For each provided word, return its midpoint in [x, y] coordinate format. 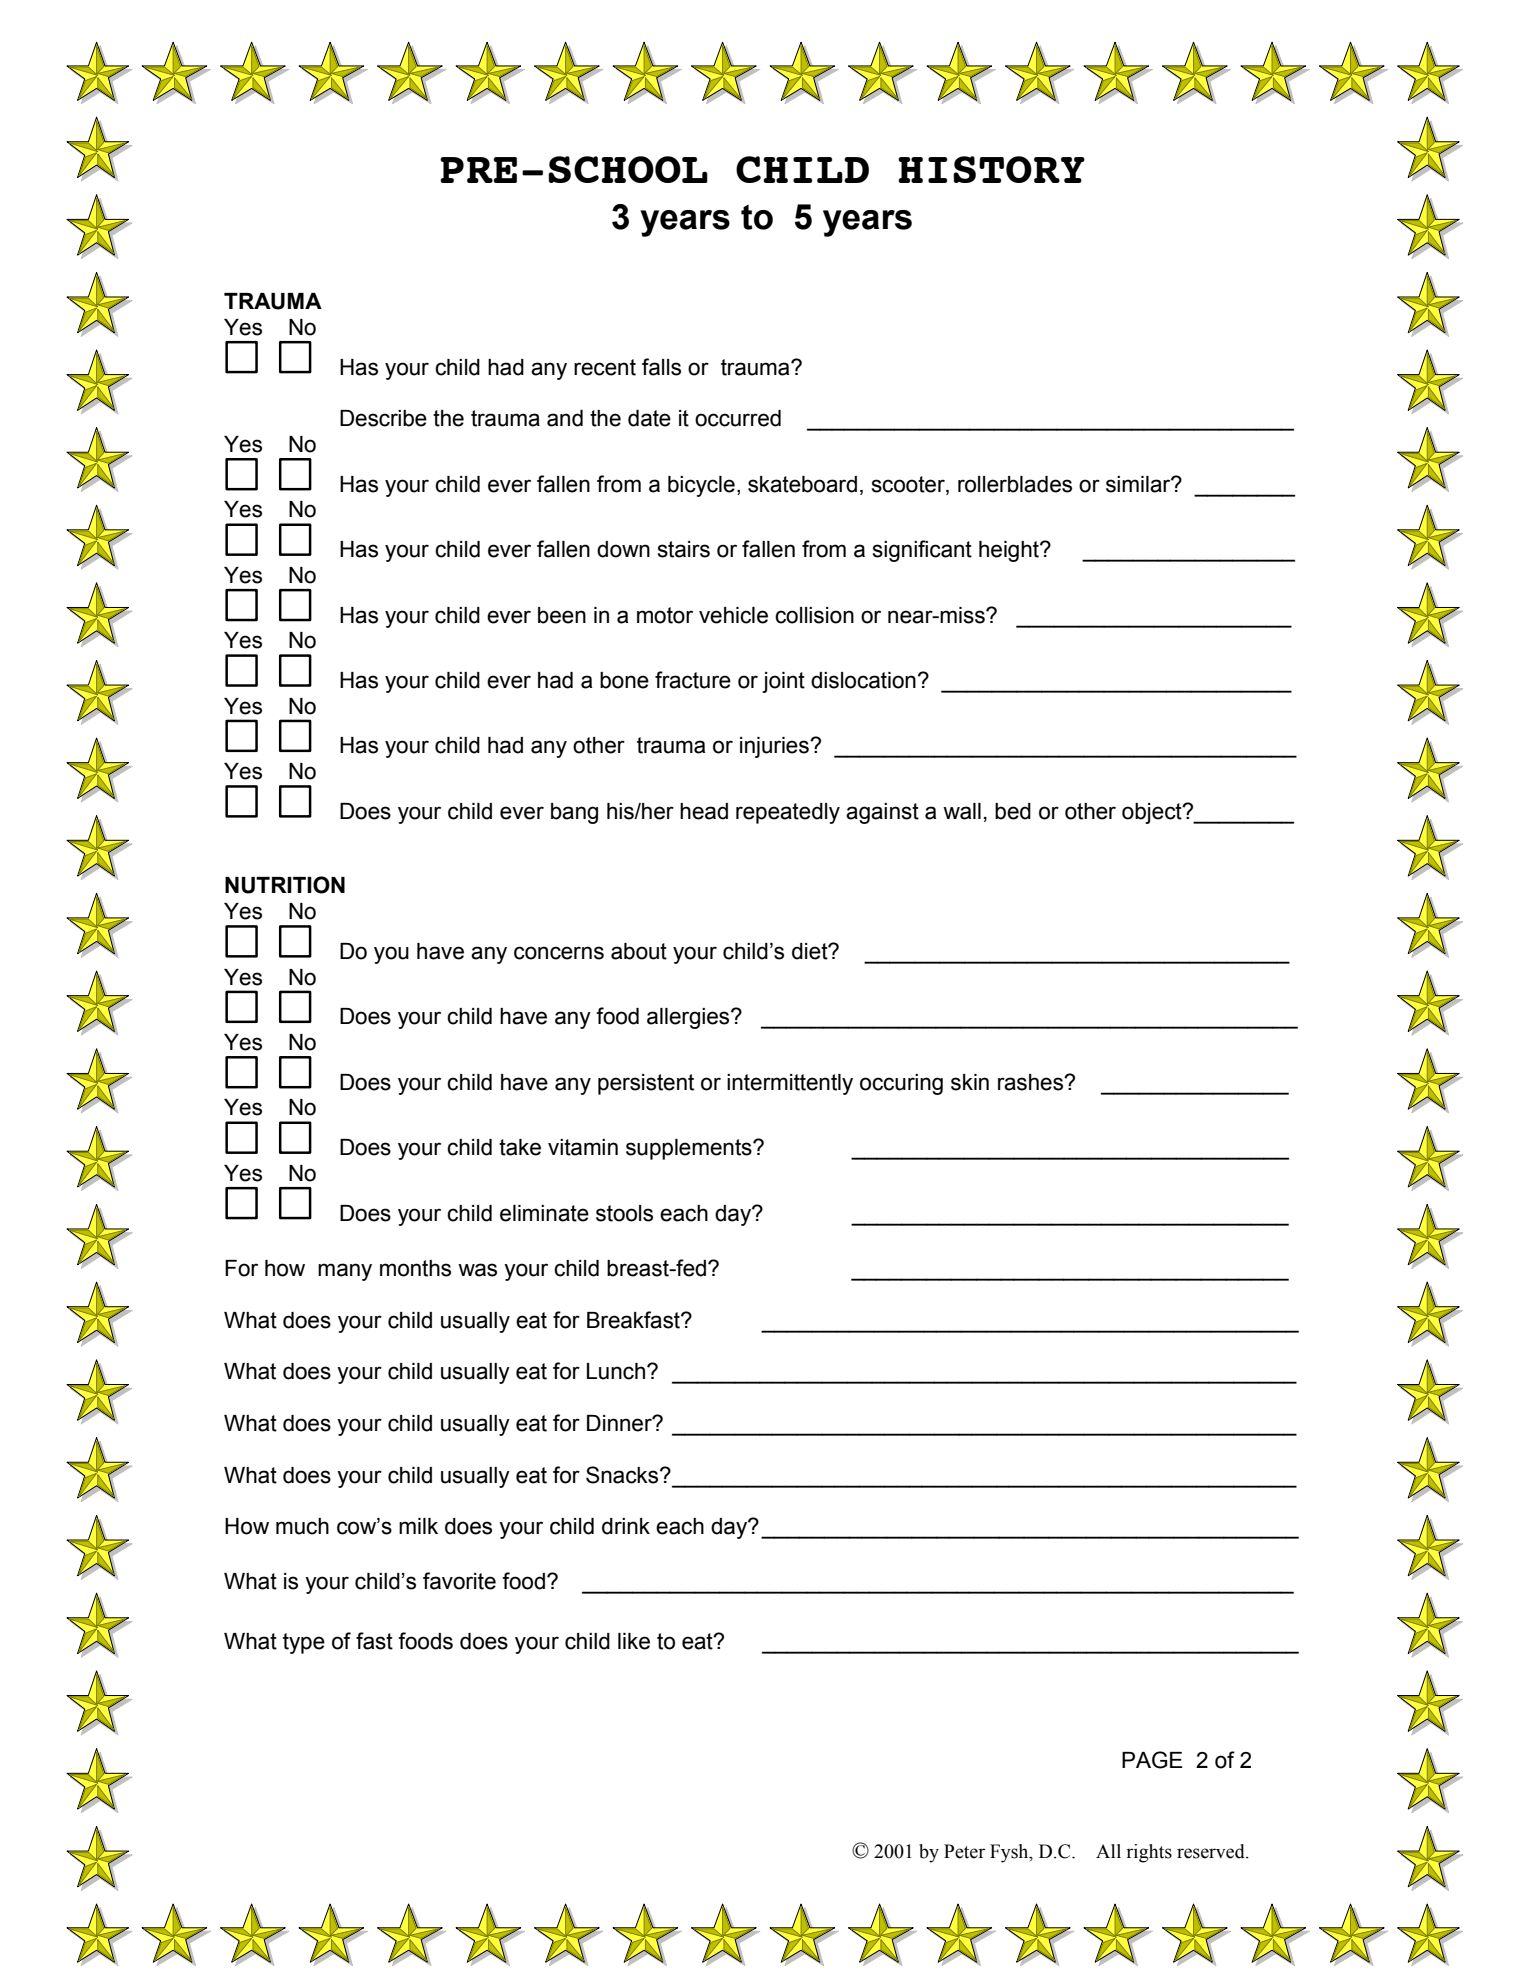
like [634, 1641]
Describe [383, 418]
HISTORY [991, 169]
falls [661, 367]
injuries [775, 747]
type [304, 1643]
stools [624, 1213]
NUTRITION [285, 885]
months [415, 1268]
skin [970, 1082]
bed [1013, 811]
